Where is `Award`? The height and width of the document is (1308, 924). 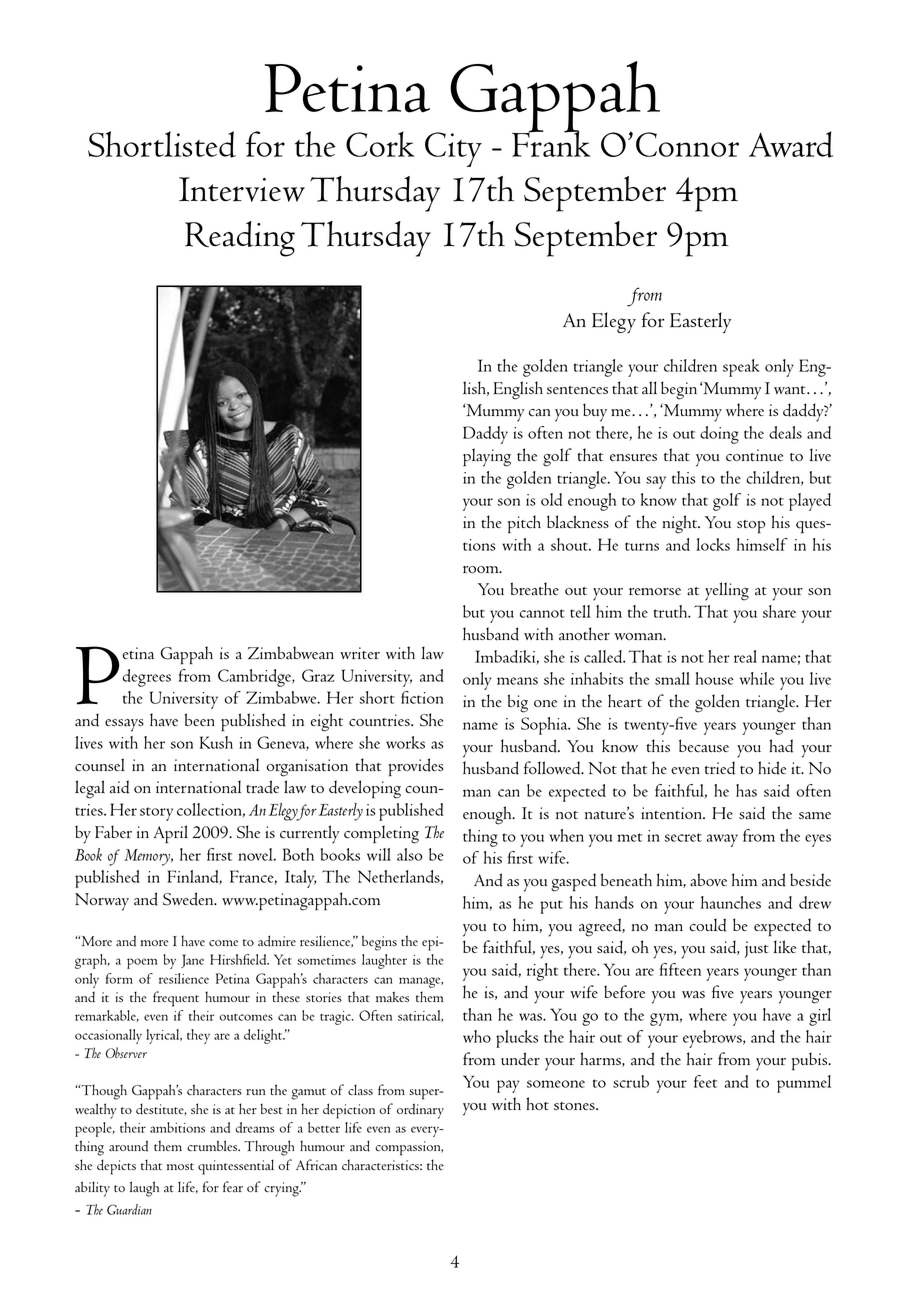 Award is located at coordinates (791, 144).
